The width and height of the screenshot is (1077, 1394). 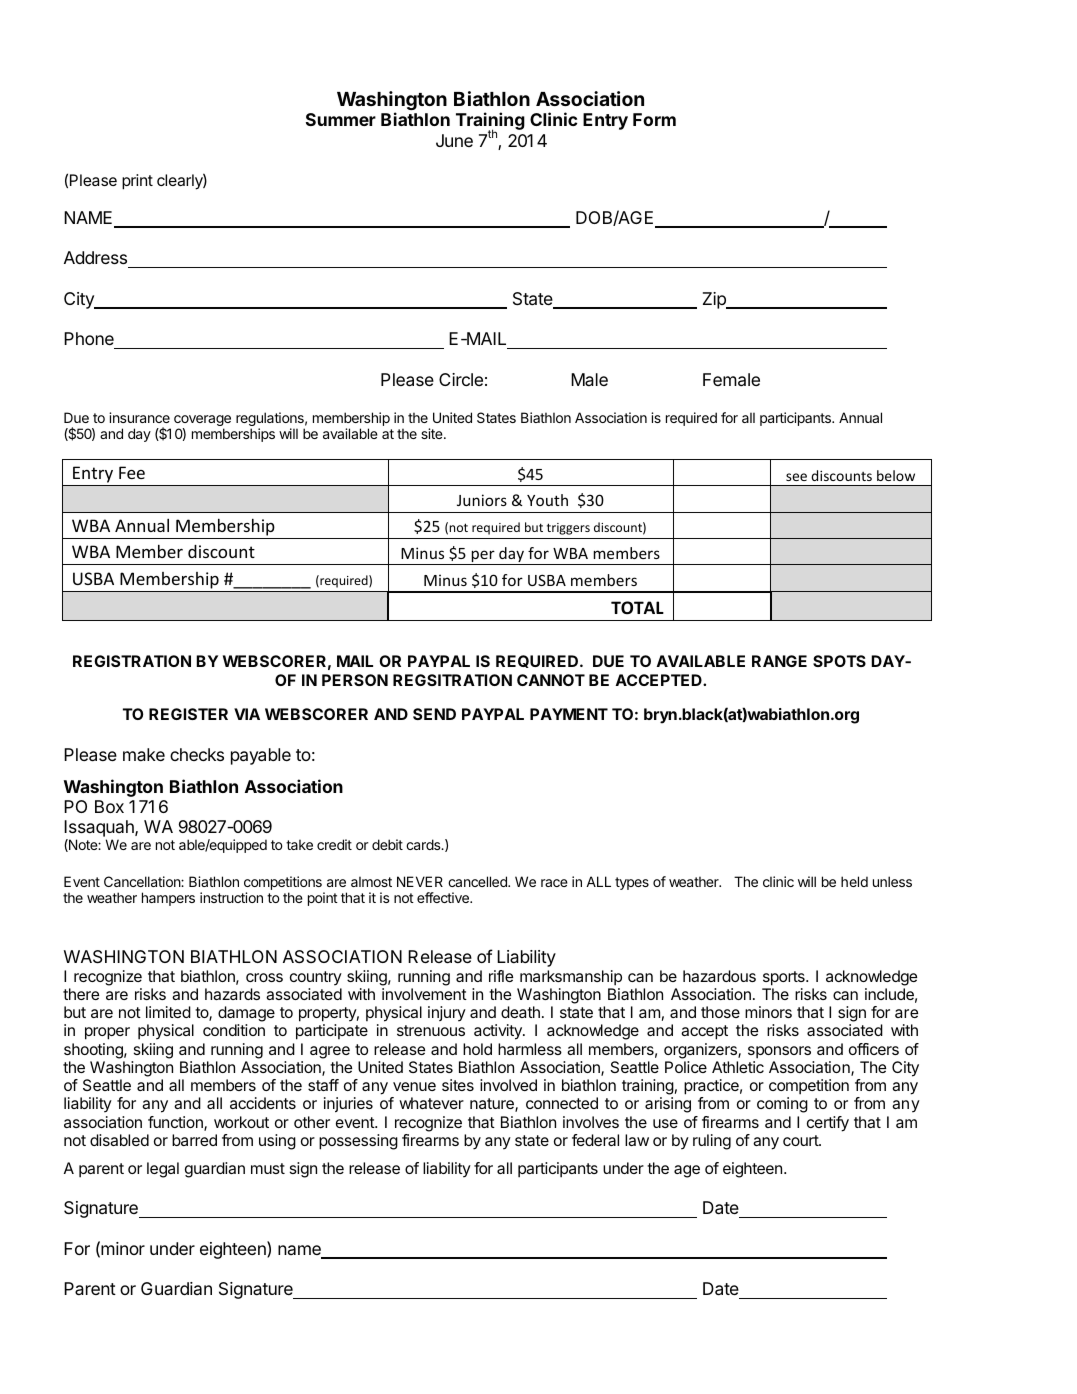 I want to click on print, so click(x=137, y=182).
